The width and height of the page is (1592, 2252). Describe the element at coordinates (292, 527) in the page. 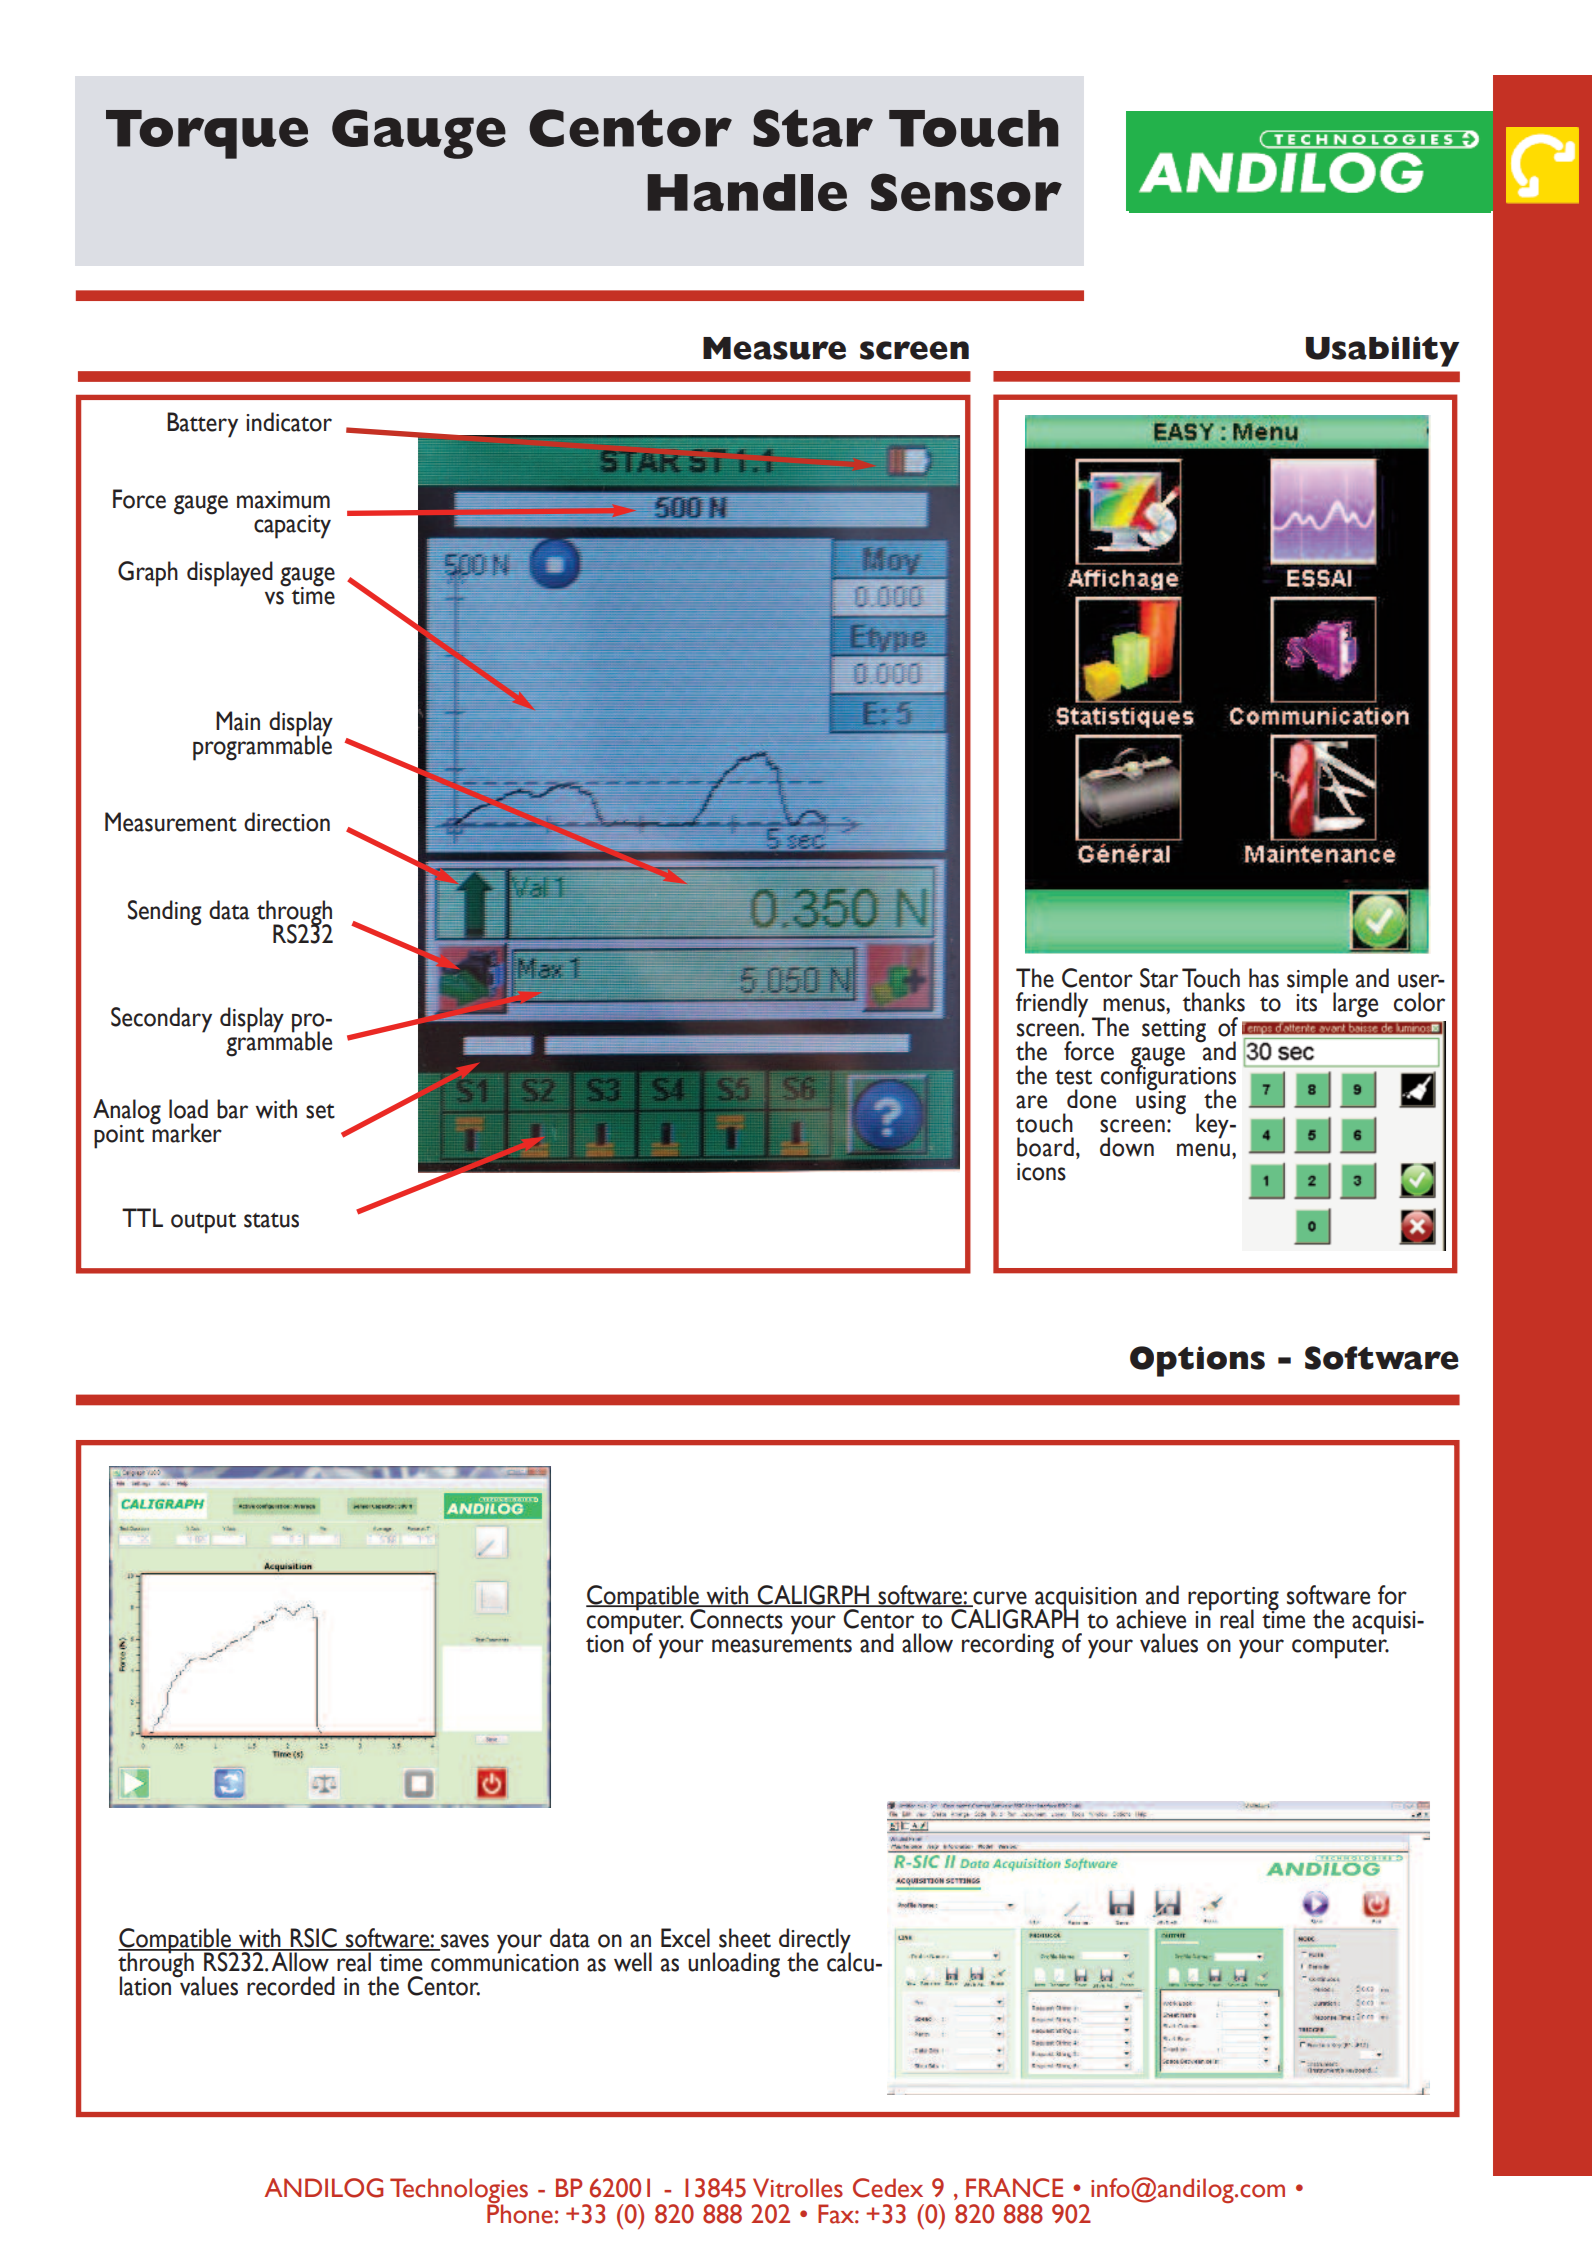

I see `capacity` at that location.
